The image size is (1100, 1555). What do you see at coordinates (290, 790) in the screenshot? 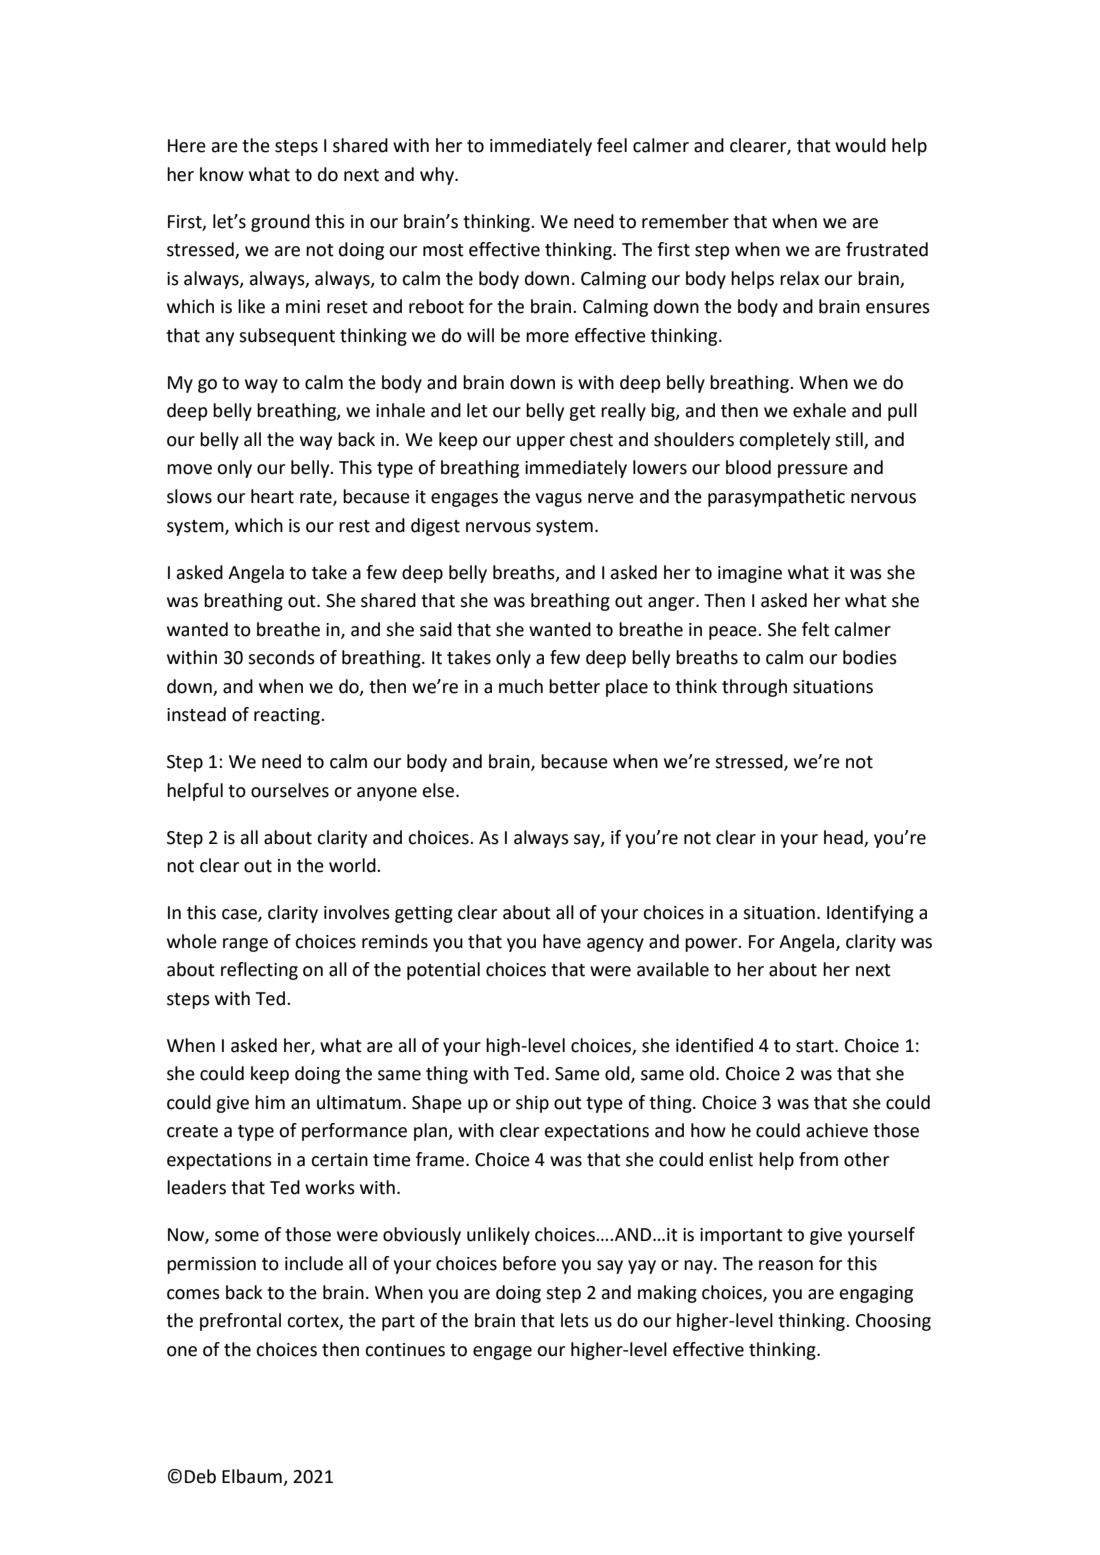
I see `ourselves` at bounding box center [290, 790].
